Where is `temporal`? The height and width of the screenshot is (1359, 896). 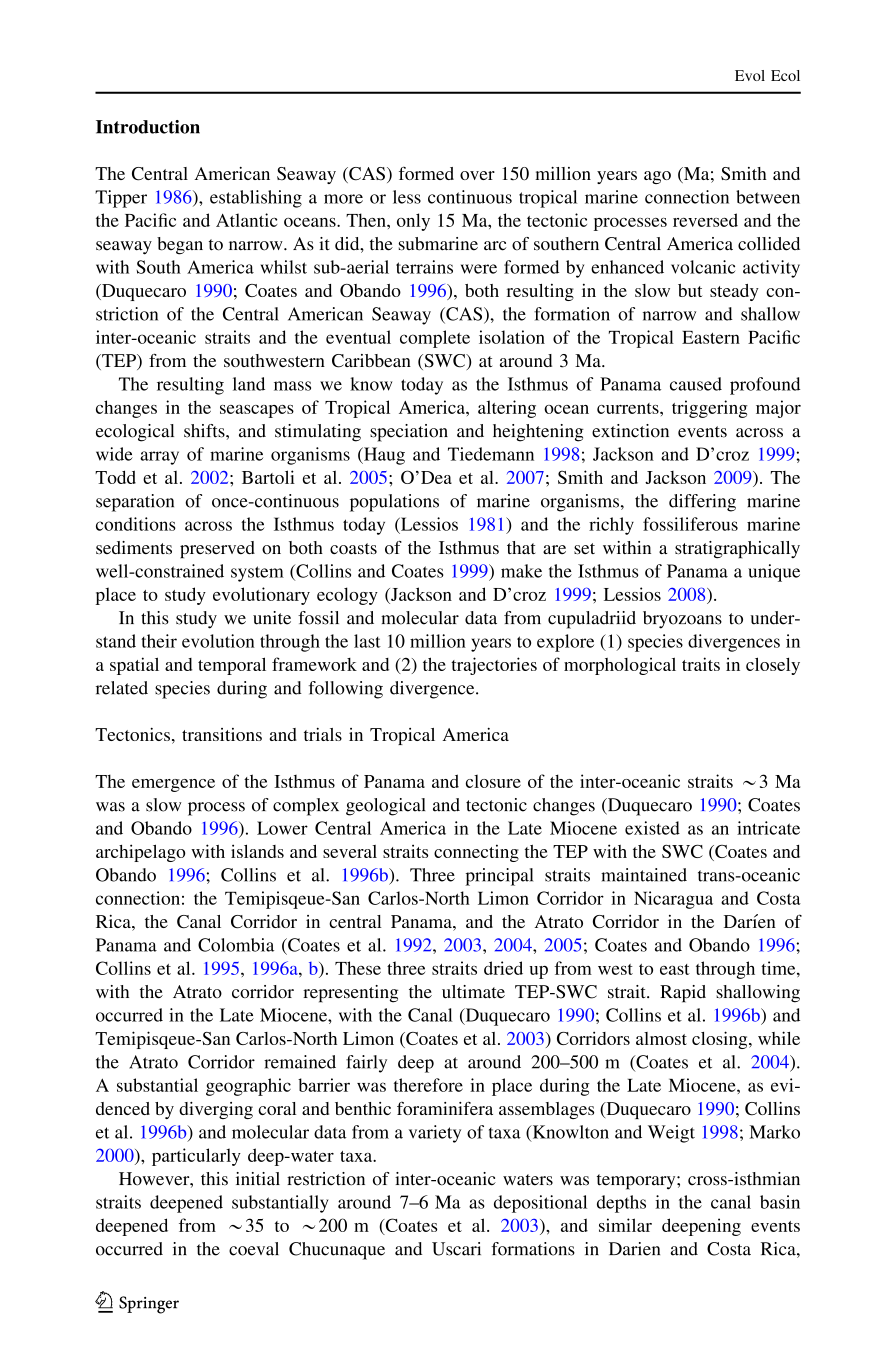
temporal is located at coordinates (232, 666).
